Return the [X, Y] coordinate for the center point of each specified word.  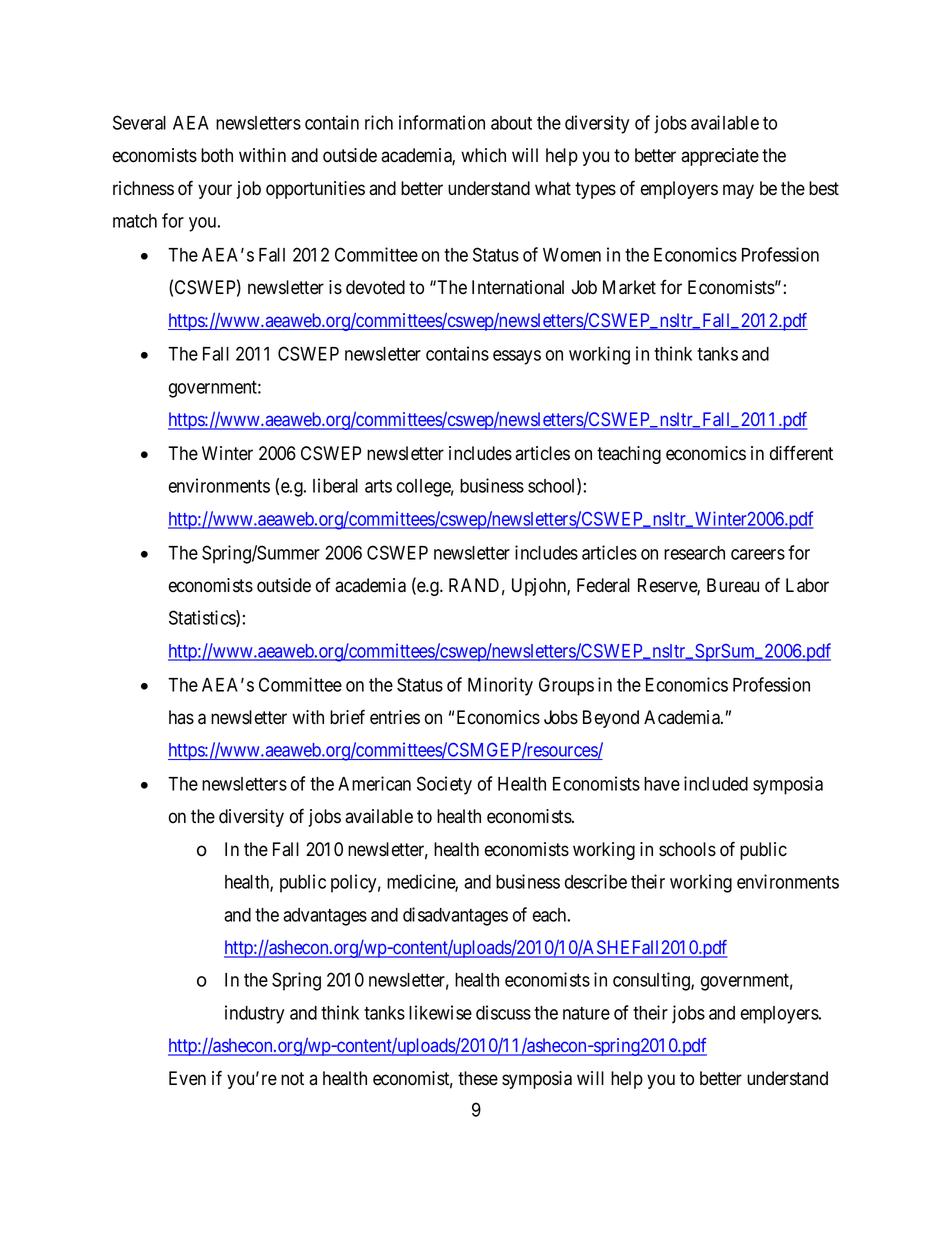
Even [187, 1078]
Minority [500, 686]
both [217, 155]
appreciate [720, 157]
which [483, 155]
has [181, 717]
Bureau [733, 585]
